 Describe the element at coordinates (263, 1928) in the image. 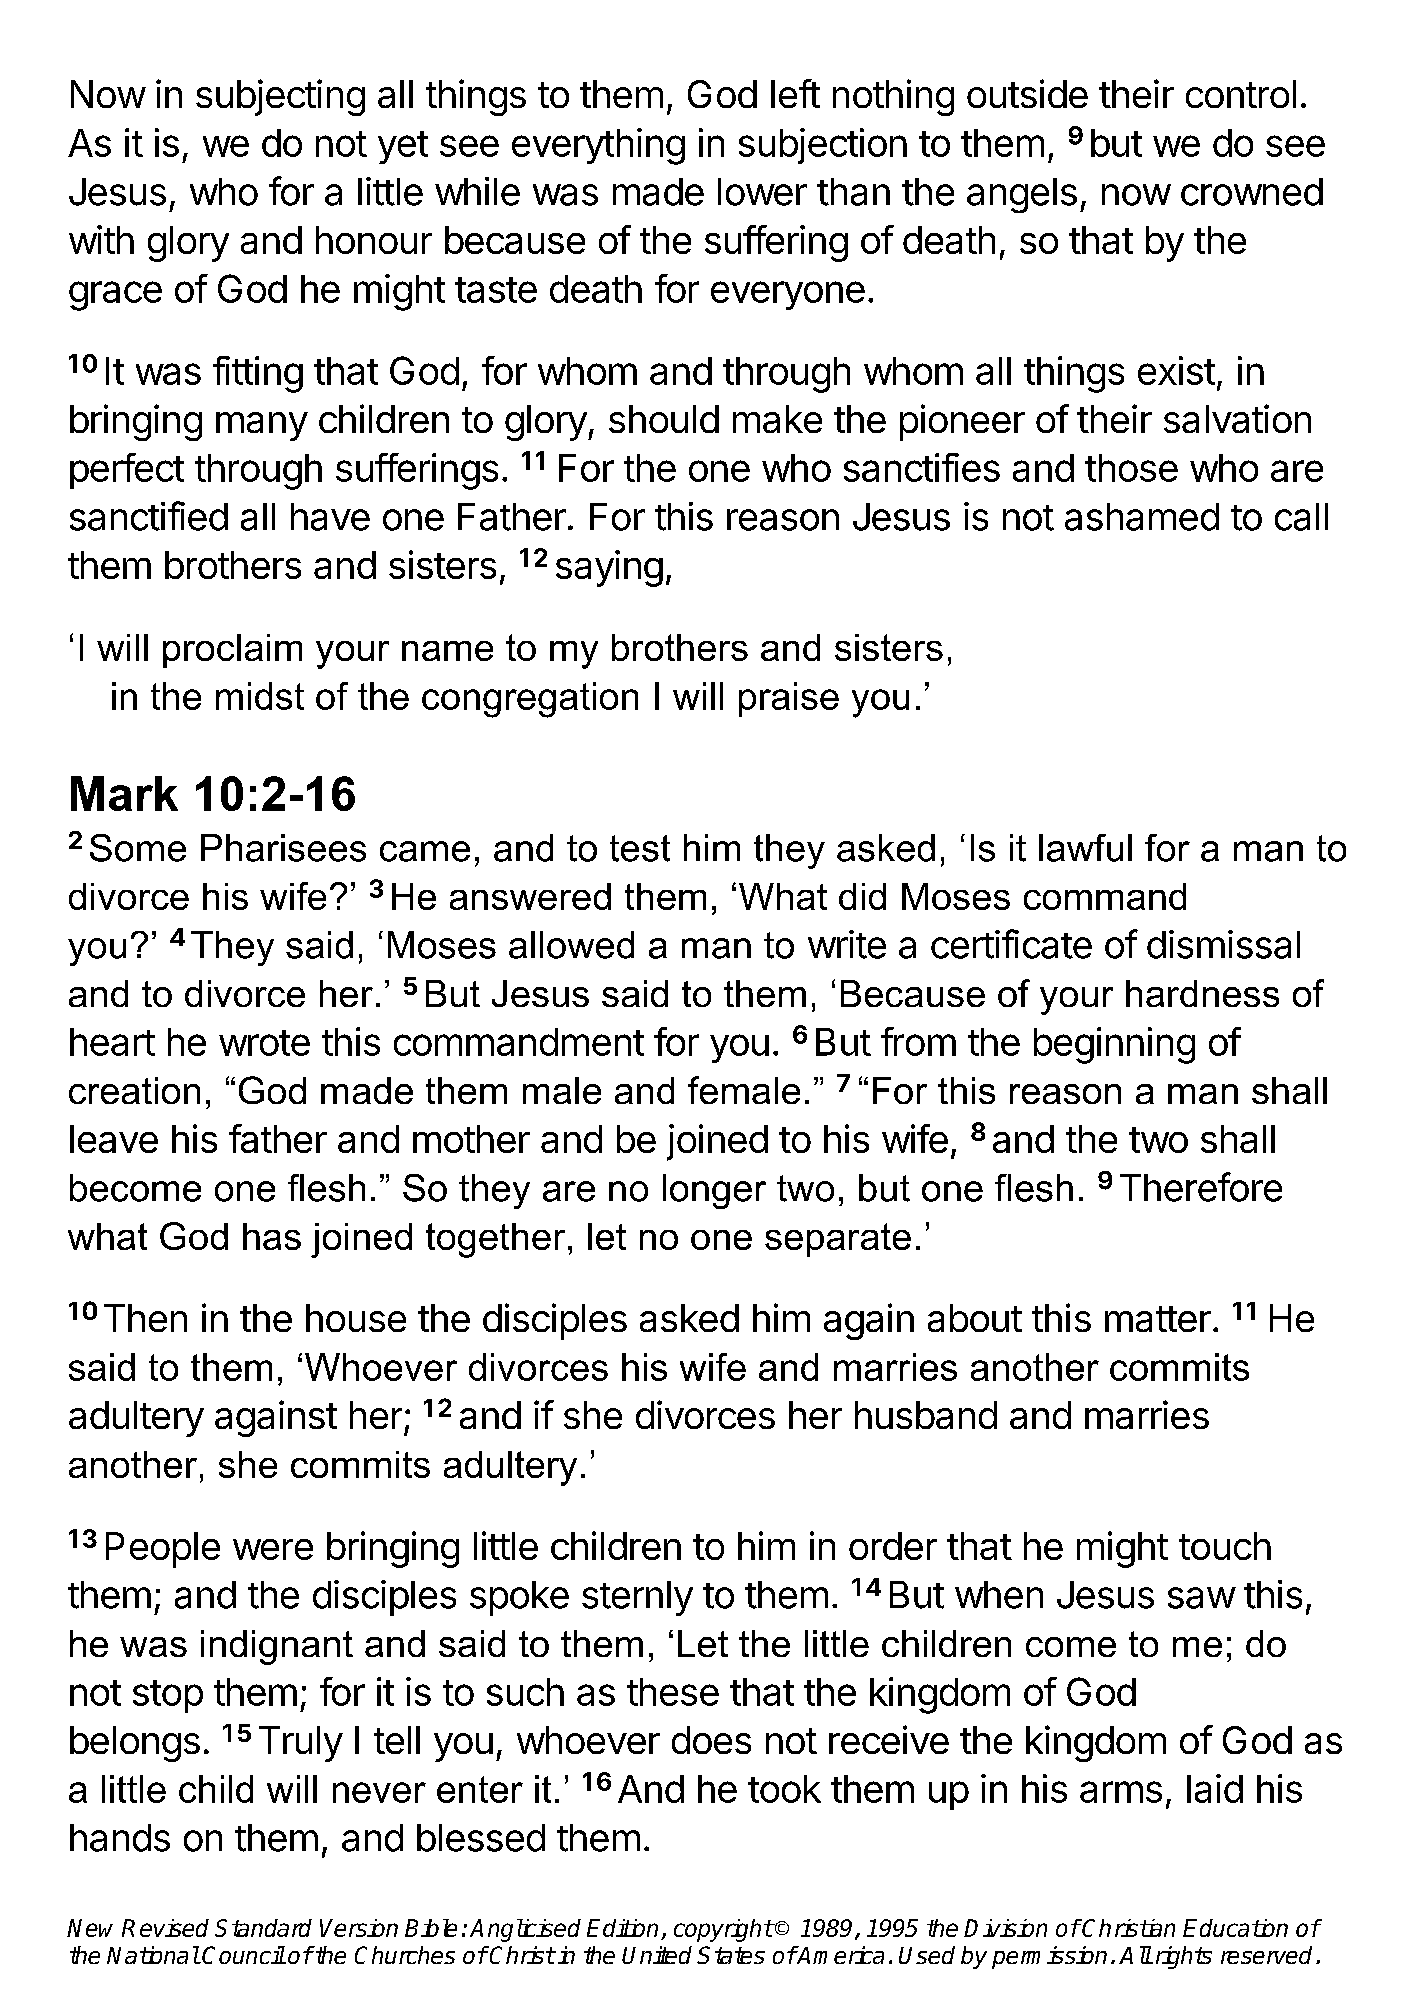

I see `Standard` at that location.
